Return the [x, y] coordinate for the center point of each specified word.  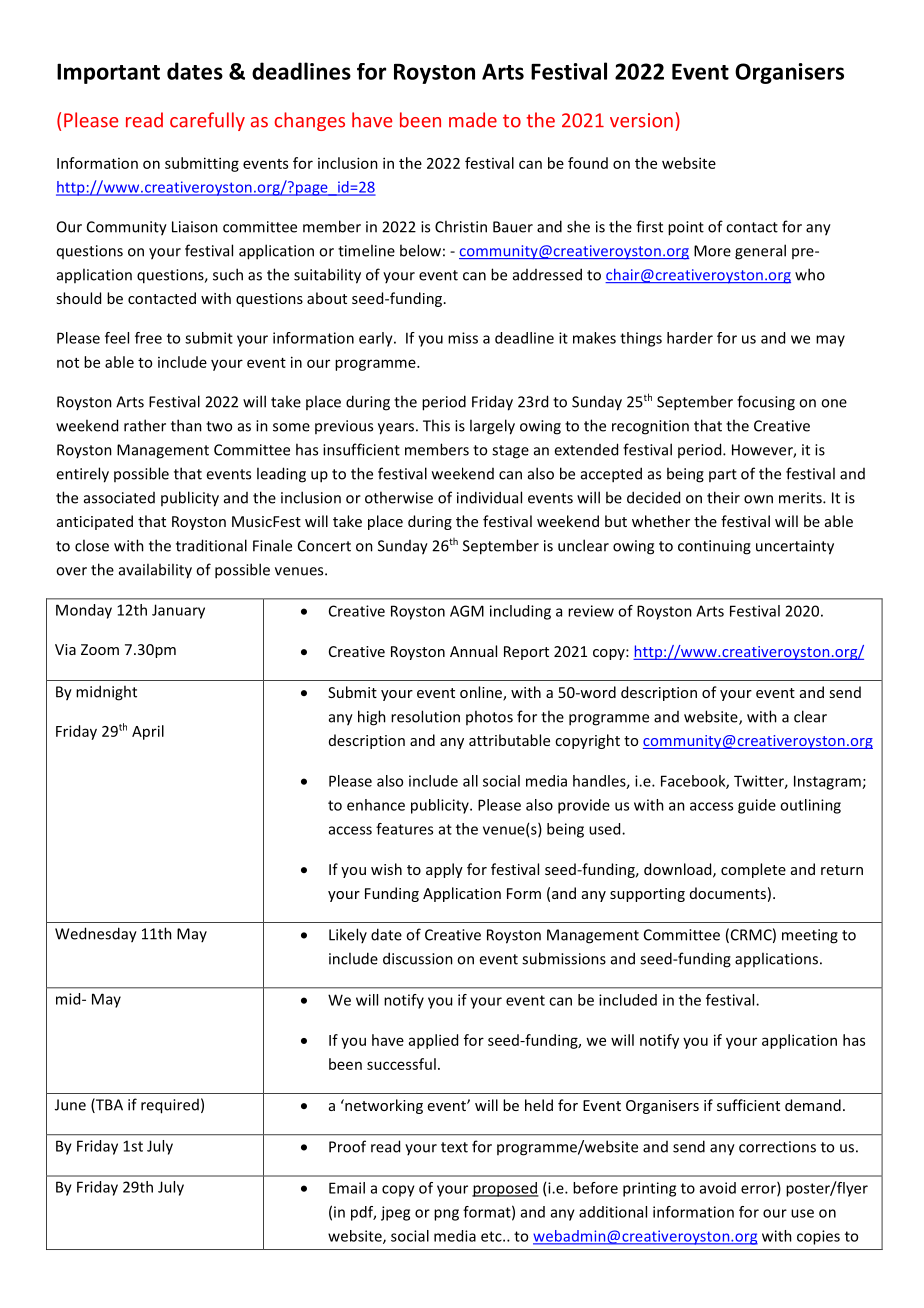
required [170, 1106]
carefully [207, 121]
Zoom [100, 649]
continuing [714, 547]
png [446, 1215]
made [473, 120]
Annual [473, 651]
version [641, 120]
